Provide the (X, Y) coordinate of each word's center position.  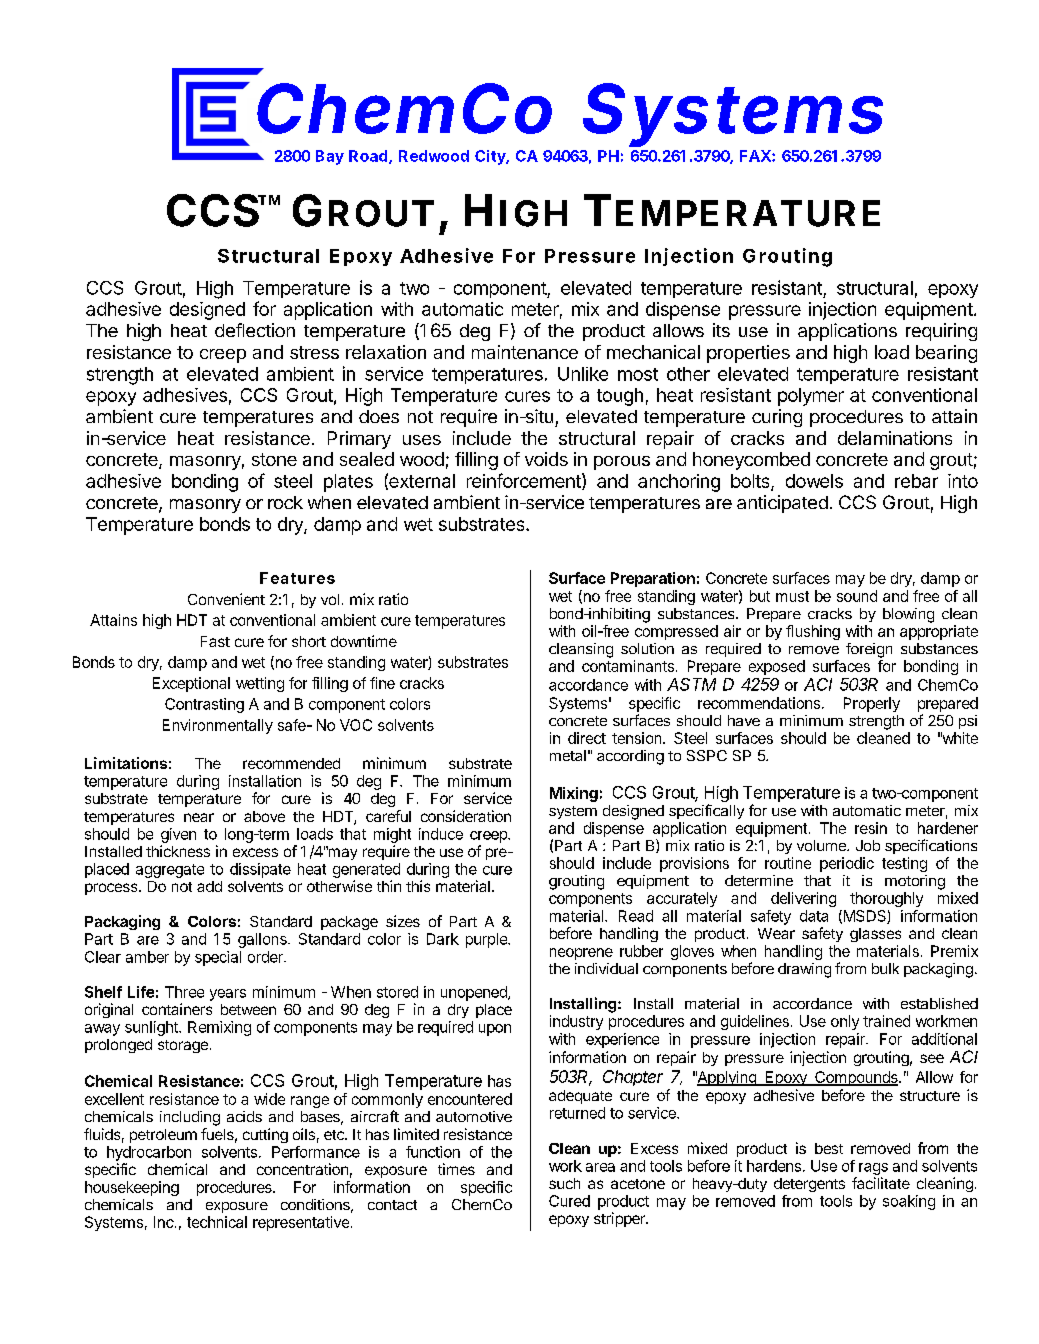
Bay (330, 157)
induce (441, 834)
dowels (814, 481)
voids (546, 459)
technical (217, 1222)
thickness (178, 851)
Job (868, 845)
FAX (756, 156)
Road (368, 156)
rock (285, 502)
